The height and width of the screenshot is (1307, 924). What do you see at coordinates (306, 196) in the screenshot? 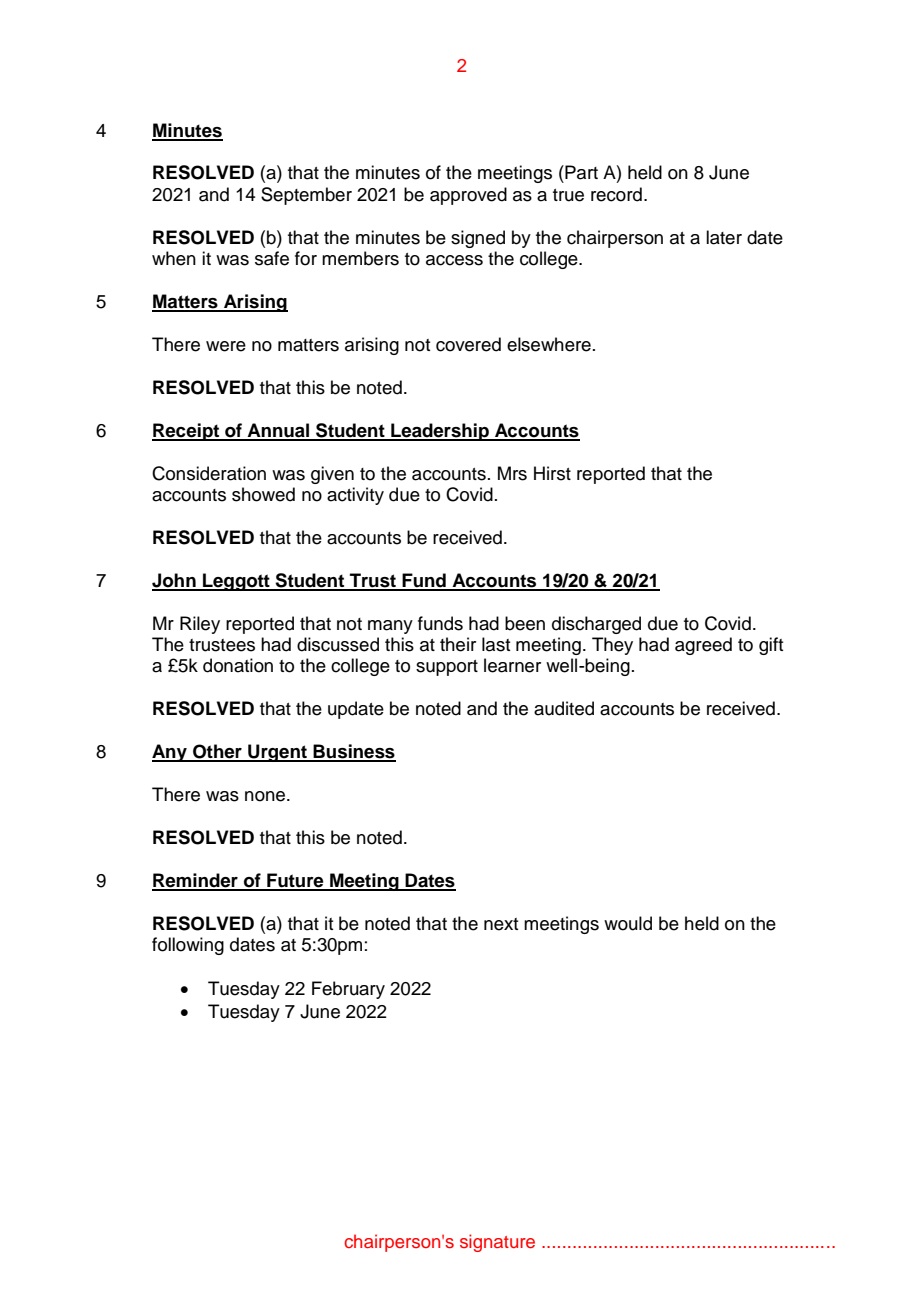
I see `September` at bounding box center [306, 196].
